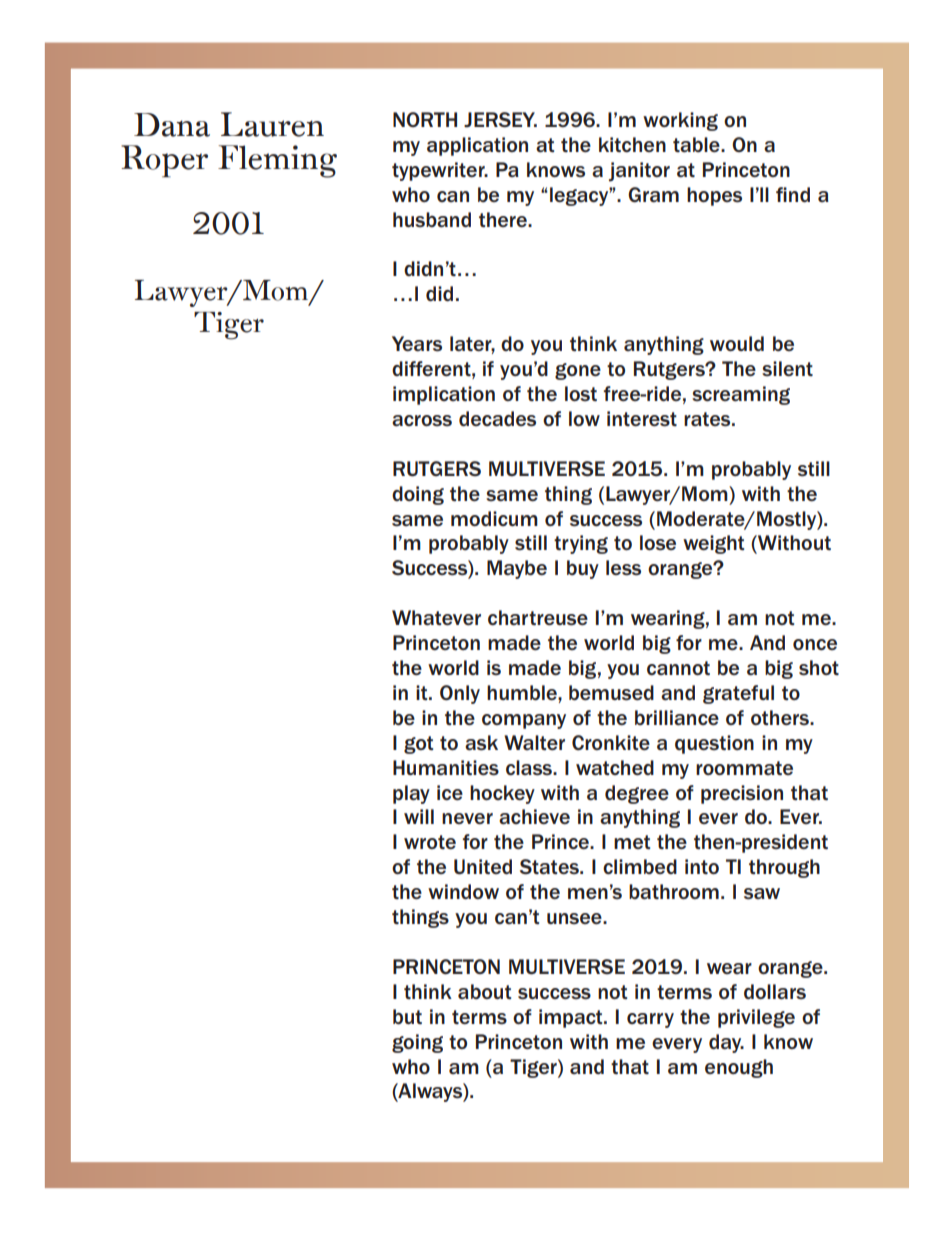  Describe the element at coordinates (277, 161) in the document. I see `Fleming` at that location.
